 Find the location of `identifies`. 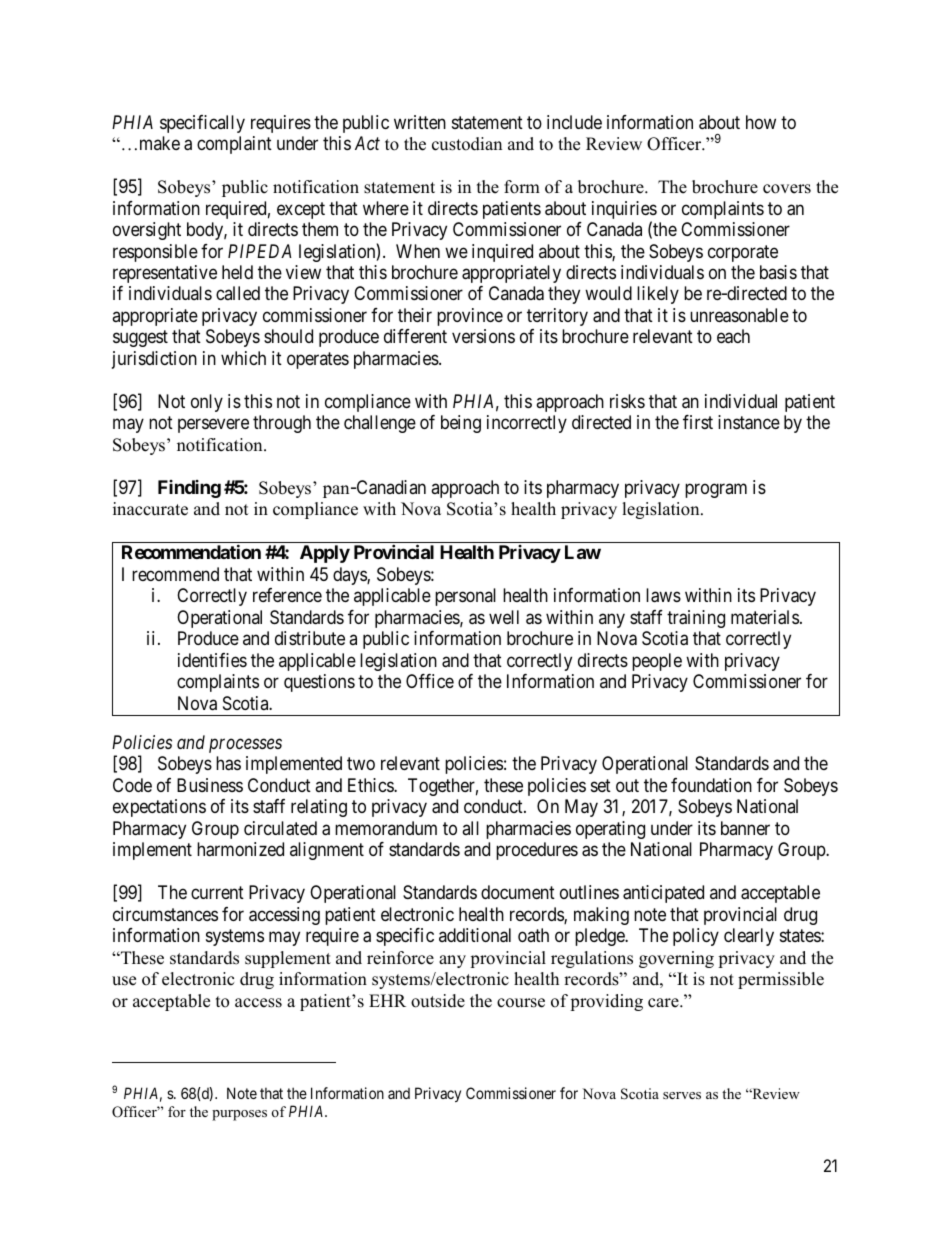

identifies is located at coordinates (212, 660).
